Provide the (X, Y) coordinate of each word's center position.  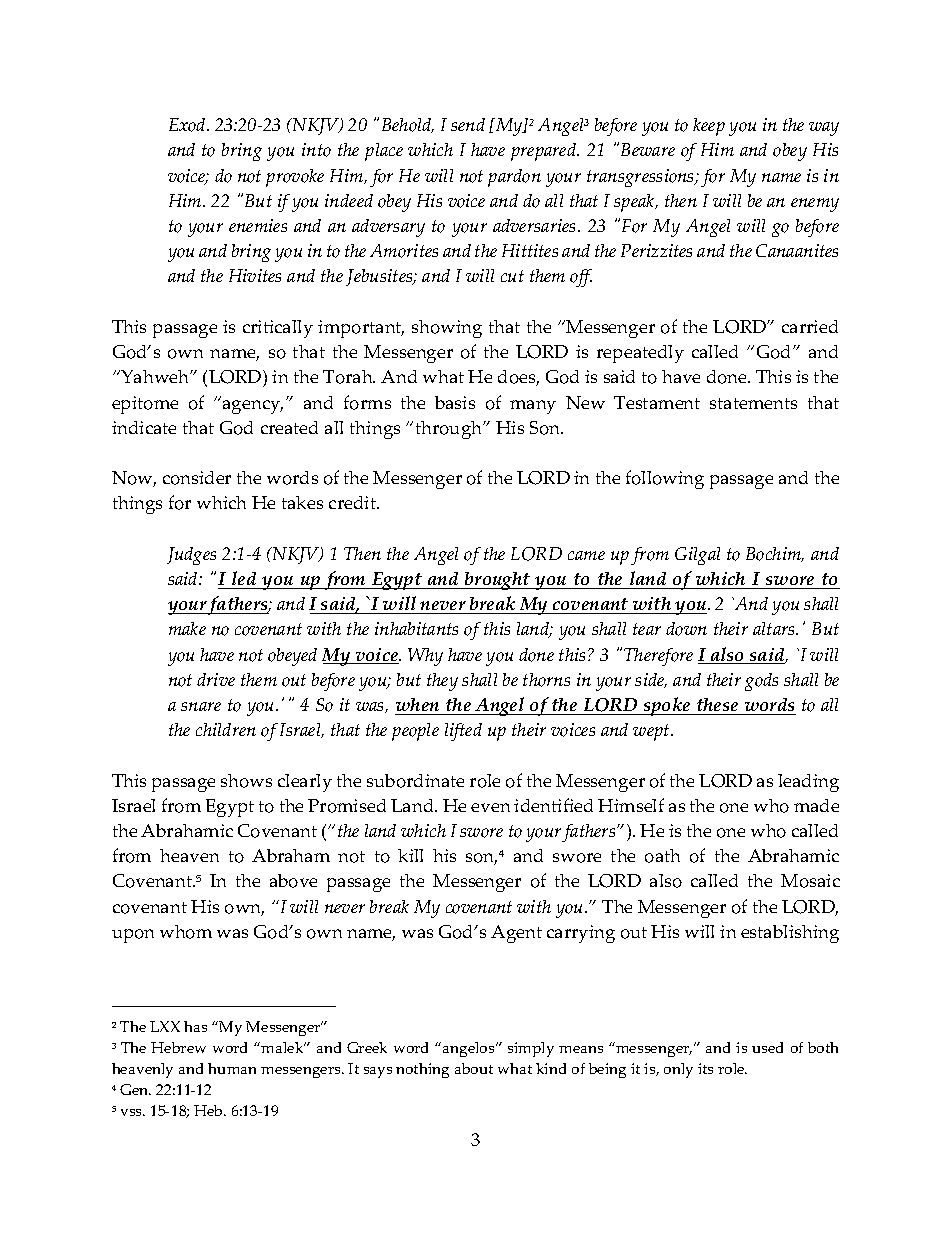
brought (498, 581)
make (187, 628)
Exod (188, 125)
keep (709, 127)
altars (775, 628)
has (195, 1026)
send (468, 124)
